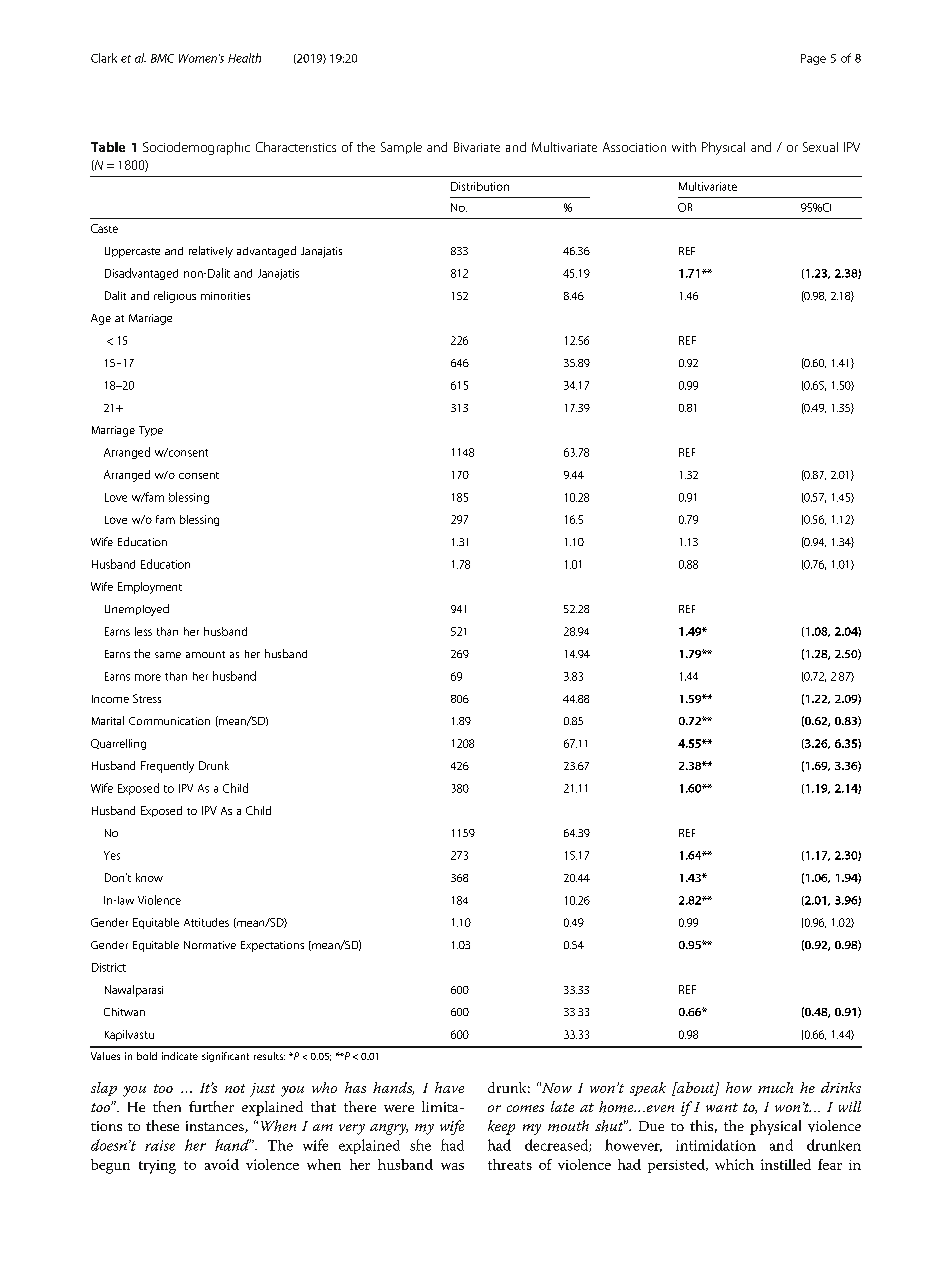  I want to click on much, so click(775, 1087).
